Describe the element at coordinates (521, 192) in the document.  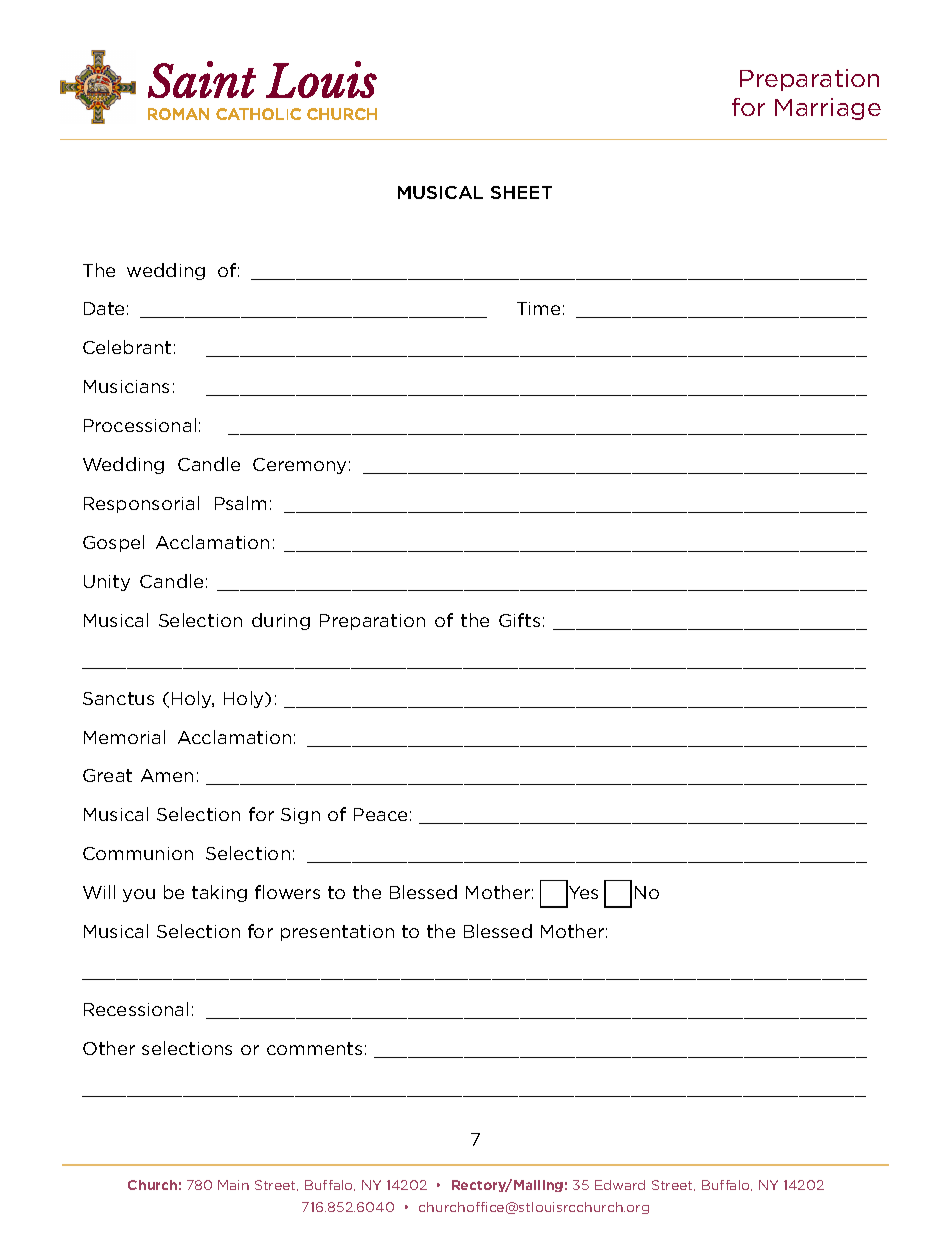
I see `SHEET` at that location.
